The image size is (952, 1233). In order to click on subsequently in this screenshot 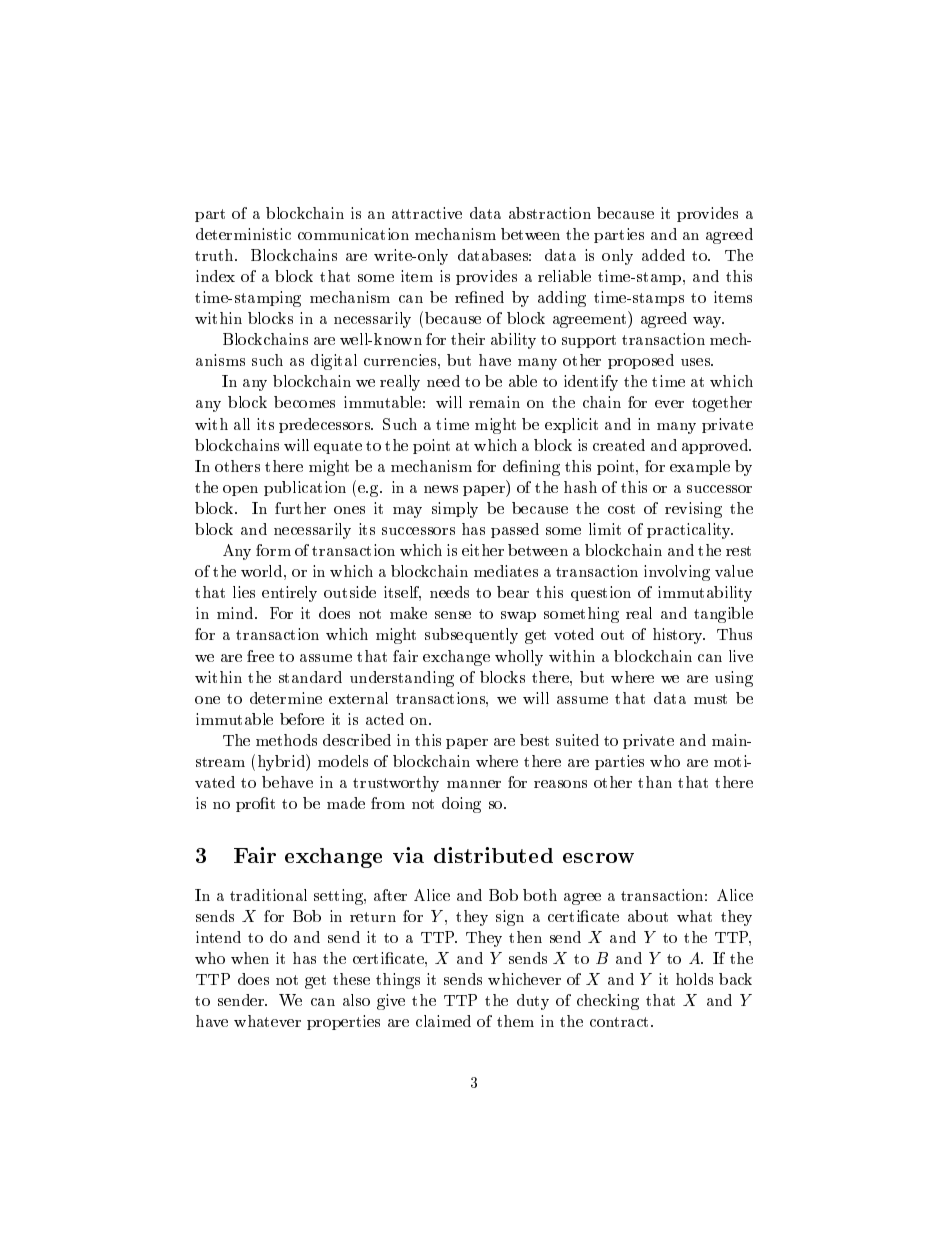, I will do `click(471, 636)`.
